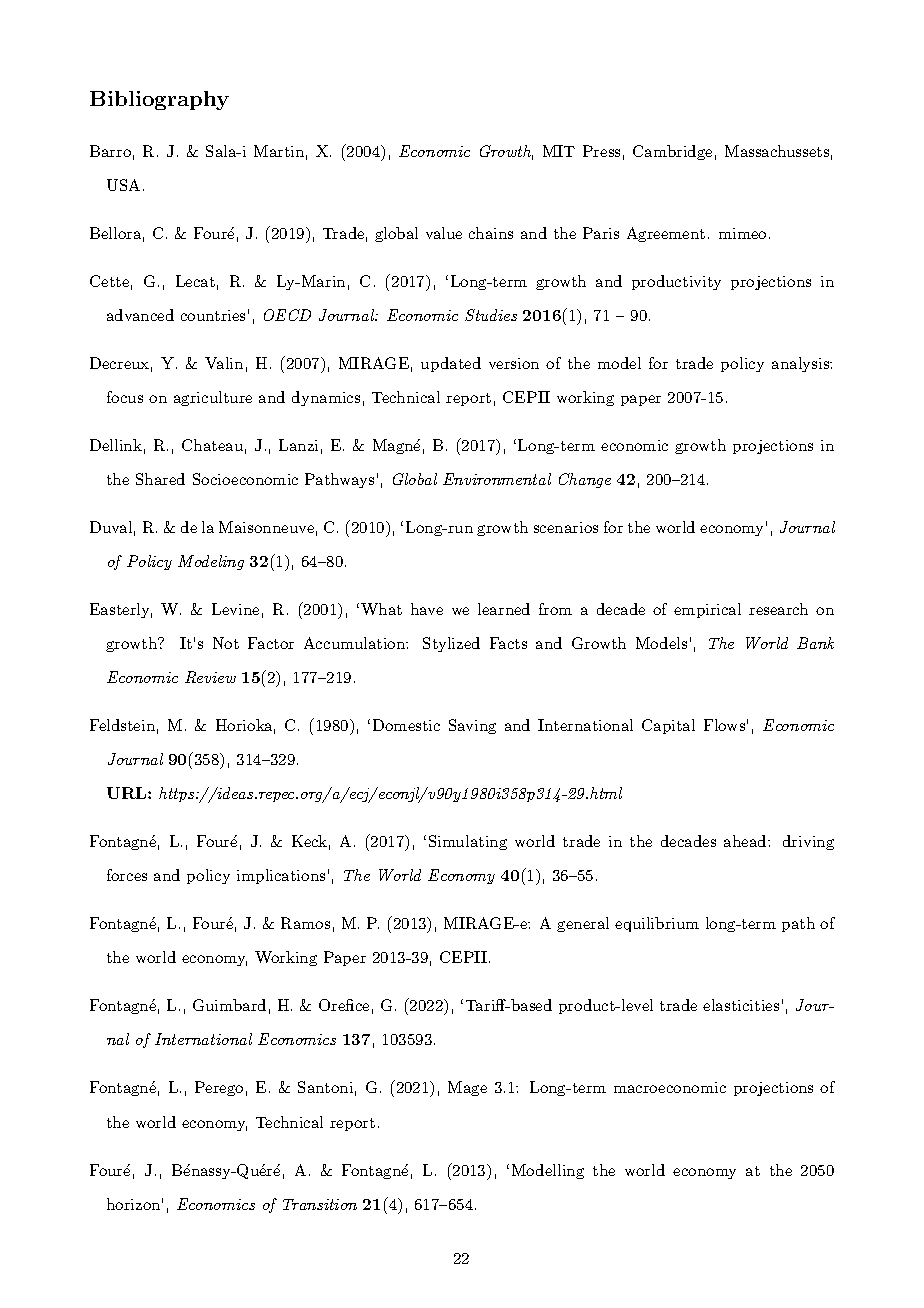 Image resolution: width=924 pixels, height=1308 pixels. I want to click on Perego, so click(219, 1088).
